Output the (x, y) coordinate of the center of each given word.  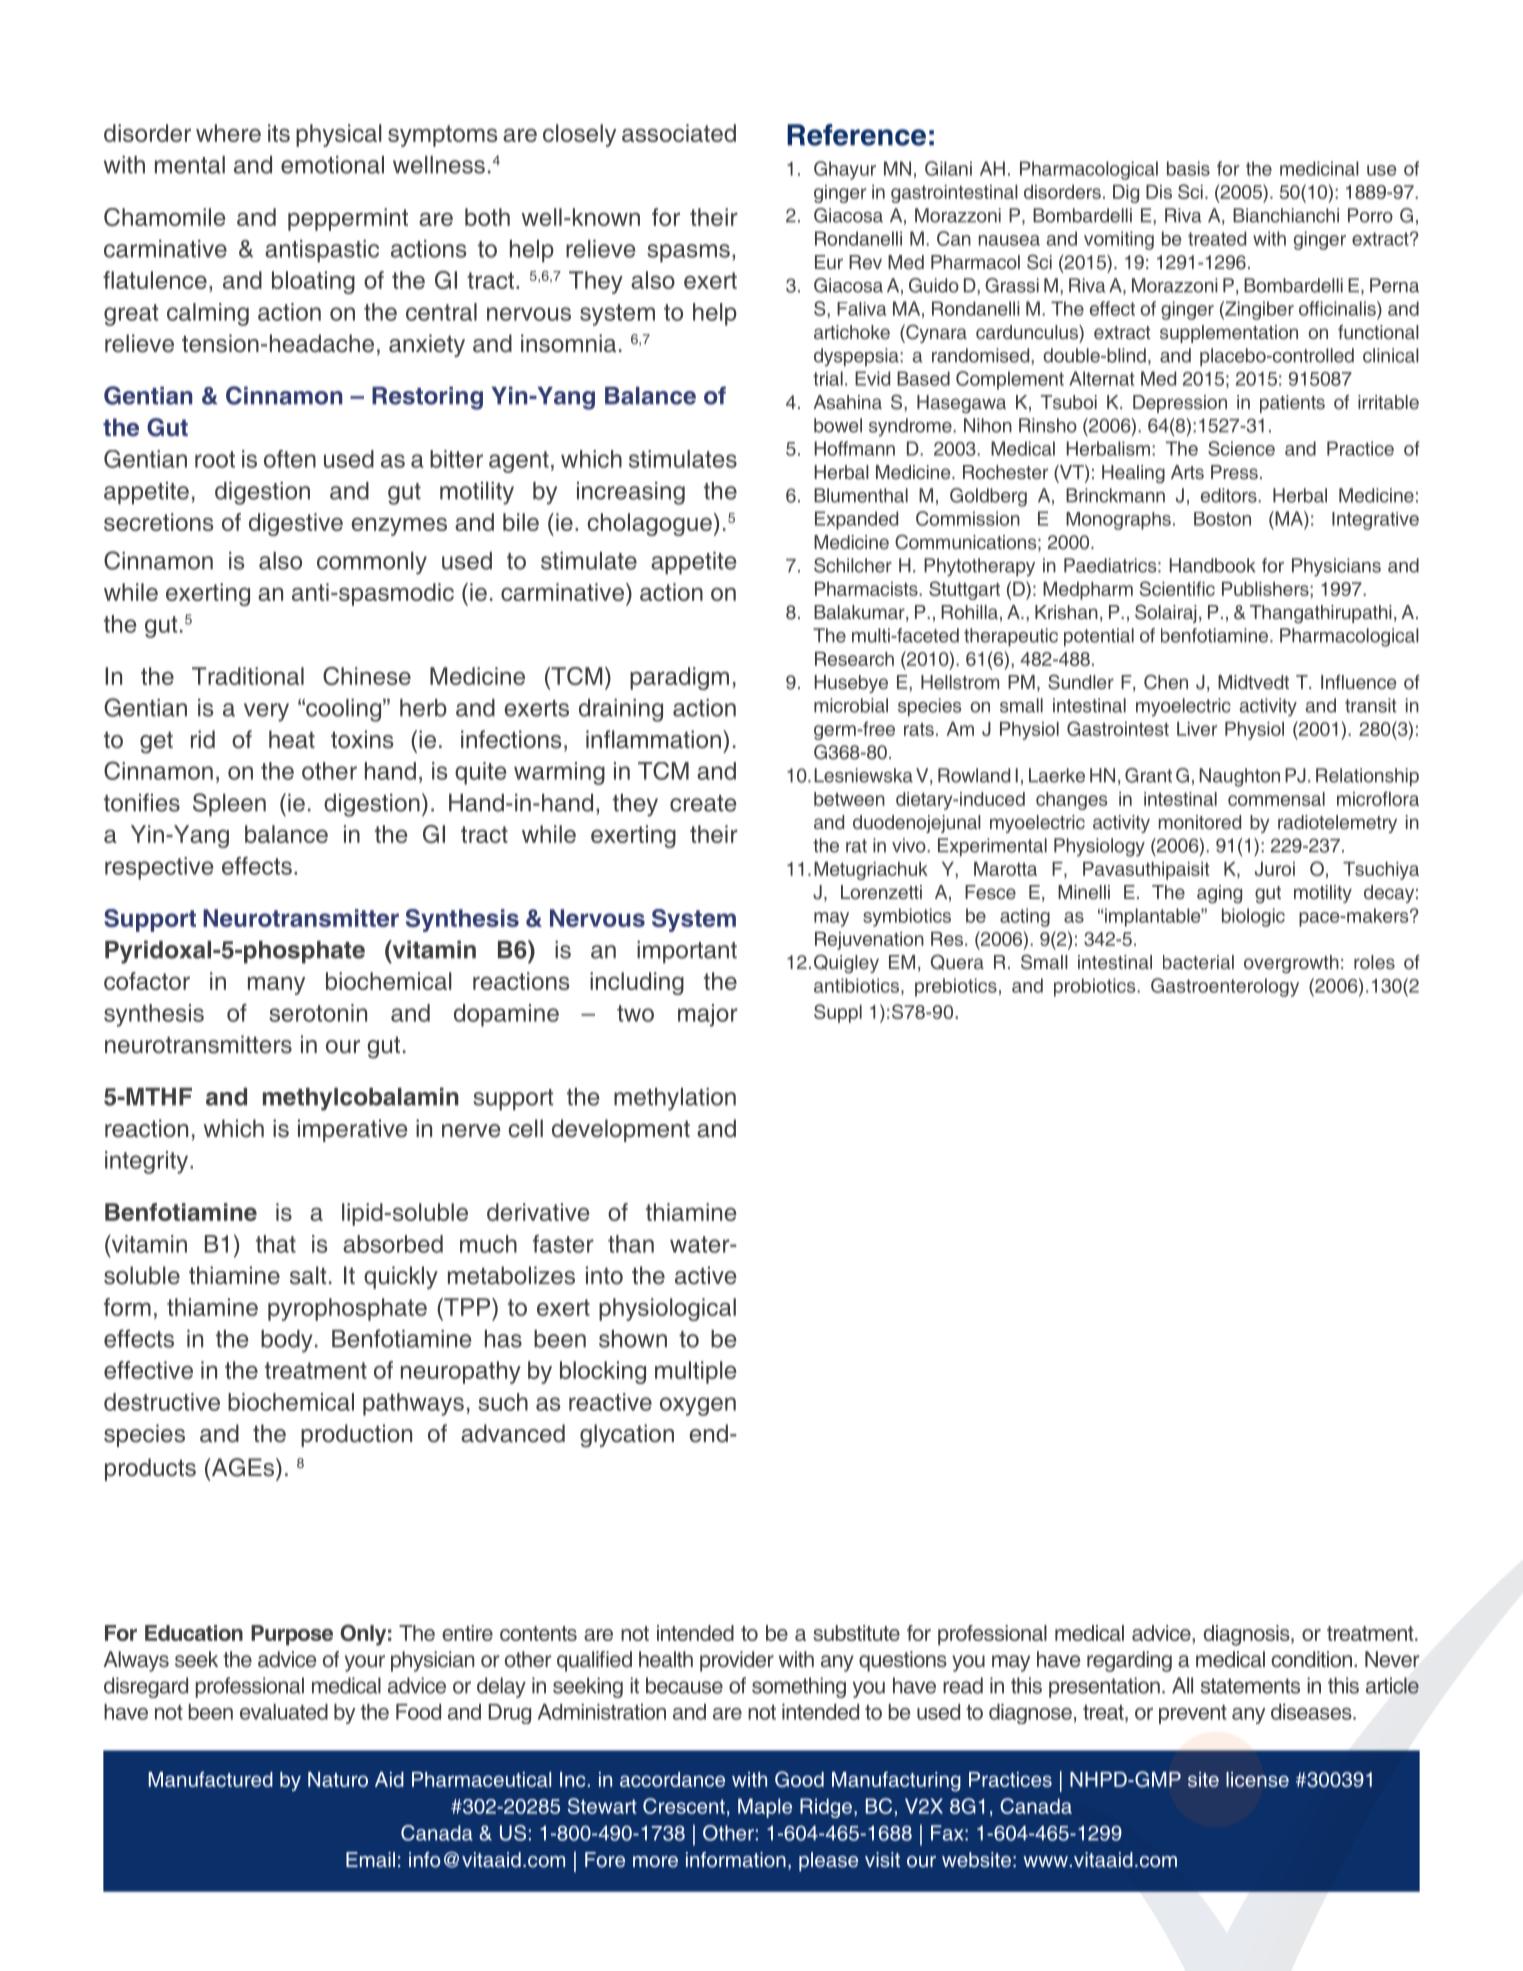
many (276, 985)
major (708, 1015)
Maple (765, 1808)
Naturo (338, 1779)
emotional (332, 165)
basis (1188, 168)
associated (679, 133)
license (1257, 1779)
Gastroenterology (1225, 987)
